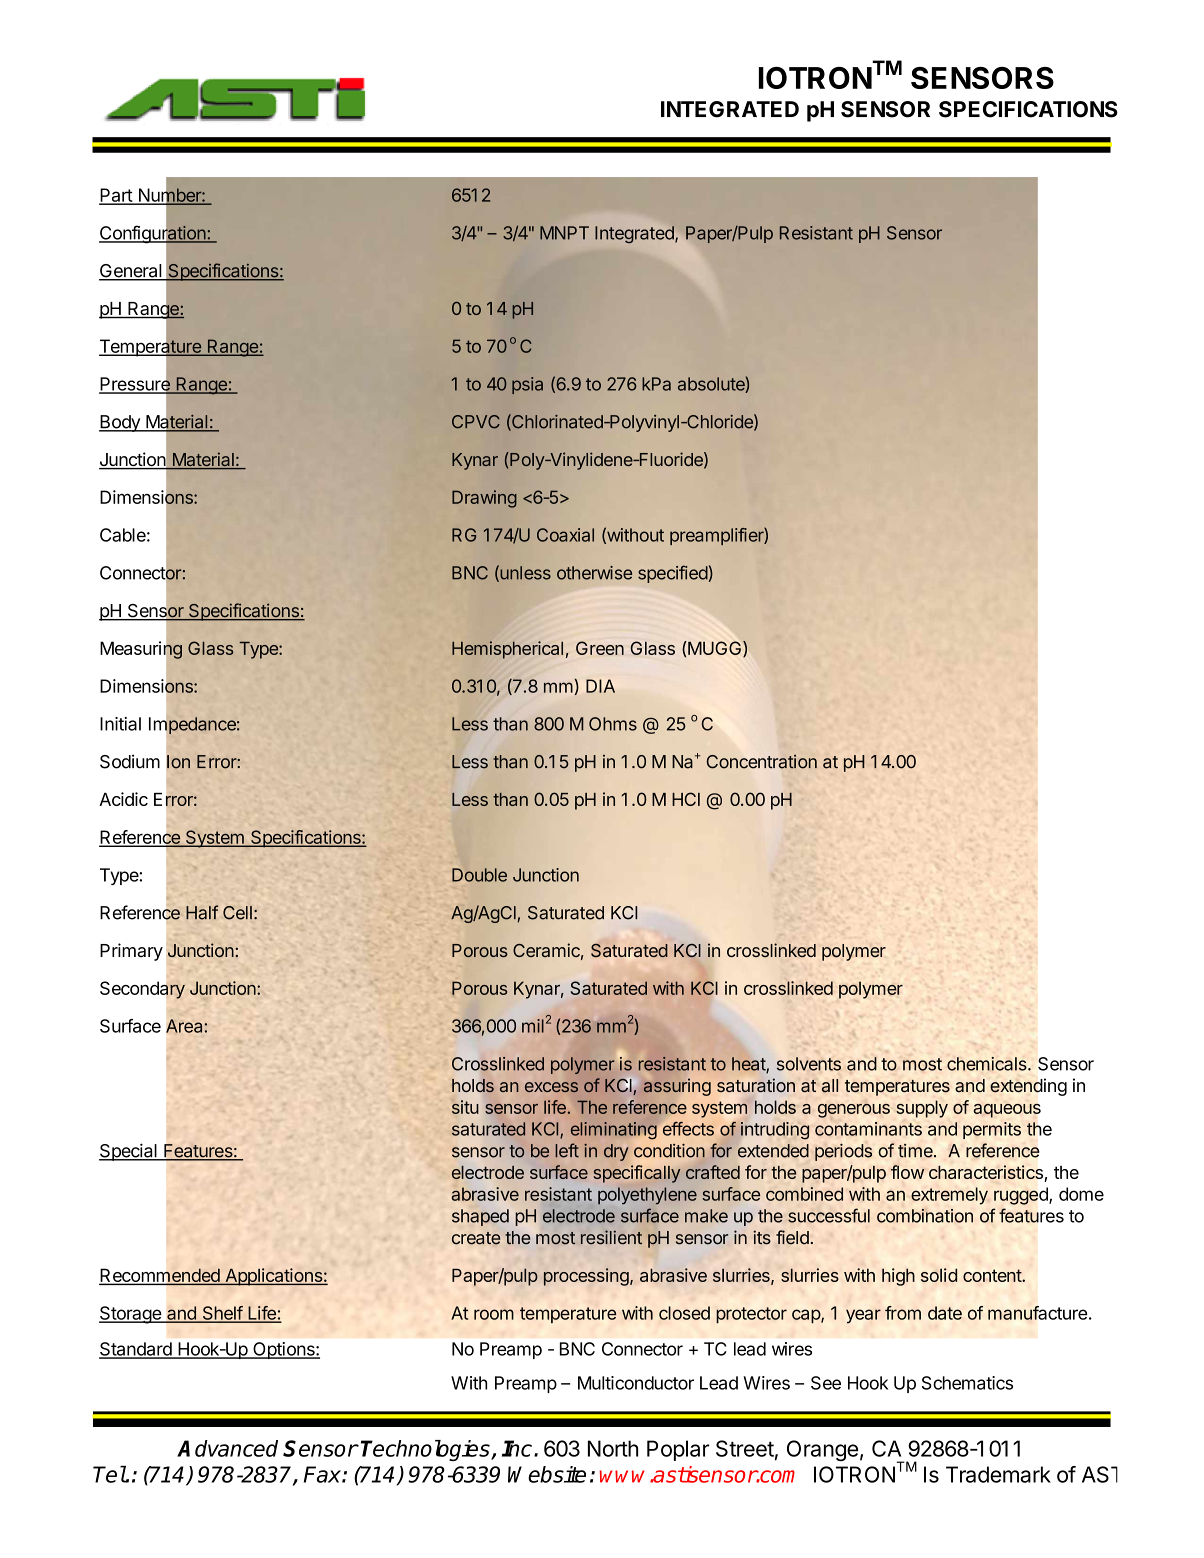 This screenshot has width=1204, height=1558. Describe the element at coordinates (614, 1130) in the screenshot. I see `eliminating` at that location.
